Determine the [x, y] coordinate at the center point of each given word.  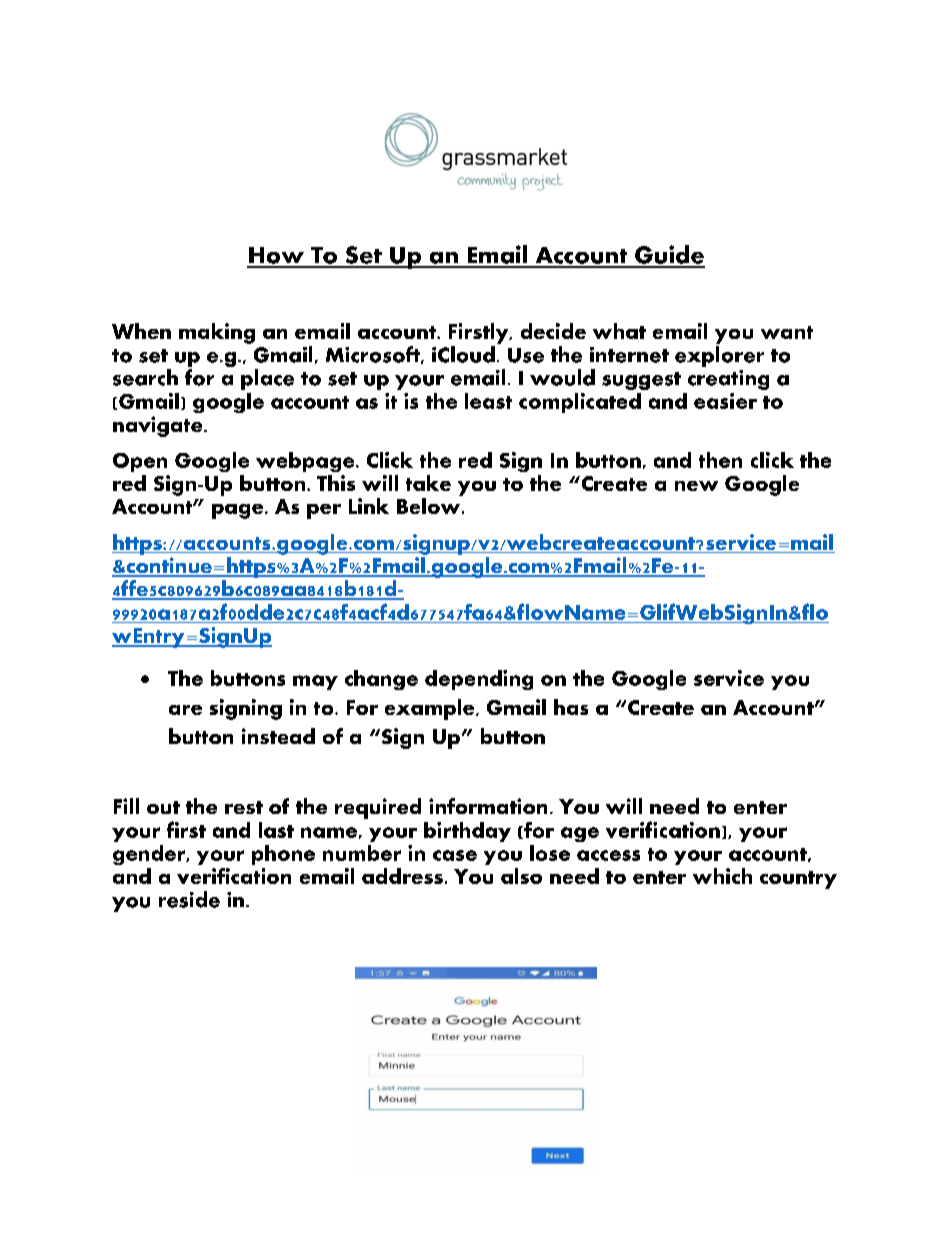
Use [526, 355]
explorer [719, 356]
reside [189, 899]
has [571, 707]
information [488, 806]
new [696, 486]
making [217, 333]
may [315, 682]
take [428, 483]
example [431, 709]
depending [479, 680]
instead [278, 736]
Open [140, 462]
